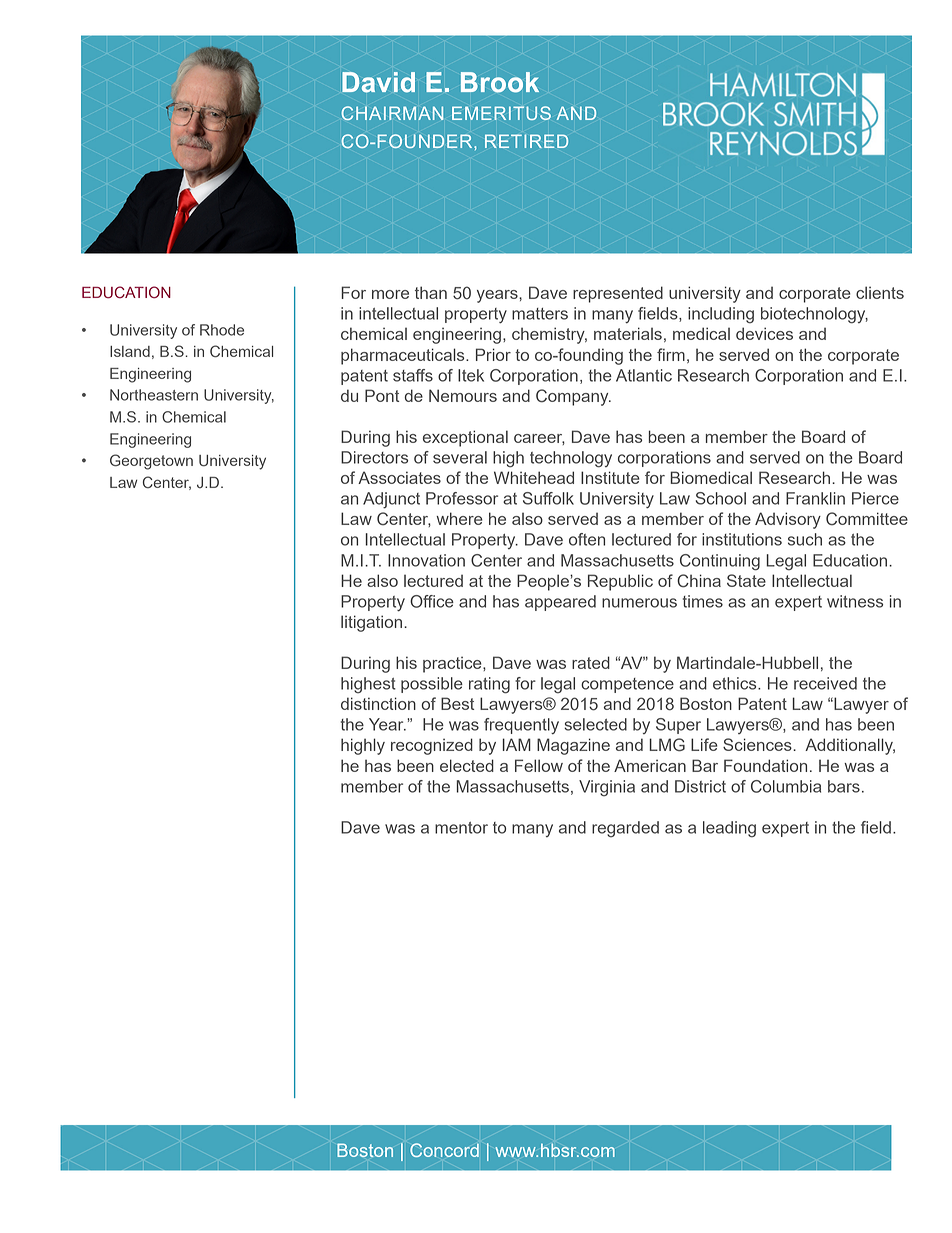 Image resolution: width=952 pixels, height=1233 pixels. What do you see at coordinates (815, 498) in the screenshot?
I see `Franklin` at bounding box center [815, 498].
